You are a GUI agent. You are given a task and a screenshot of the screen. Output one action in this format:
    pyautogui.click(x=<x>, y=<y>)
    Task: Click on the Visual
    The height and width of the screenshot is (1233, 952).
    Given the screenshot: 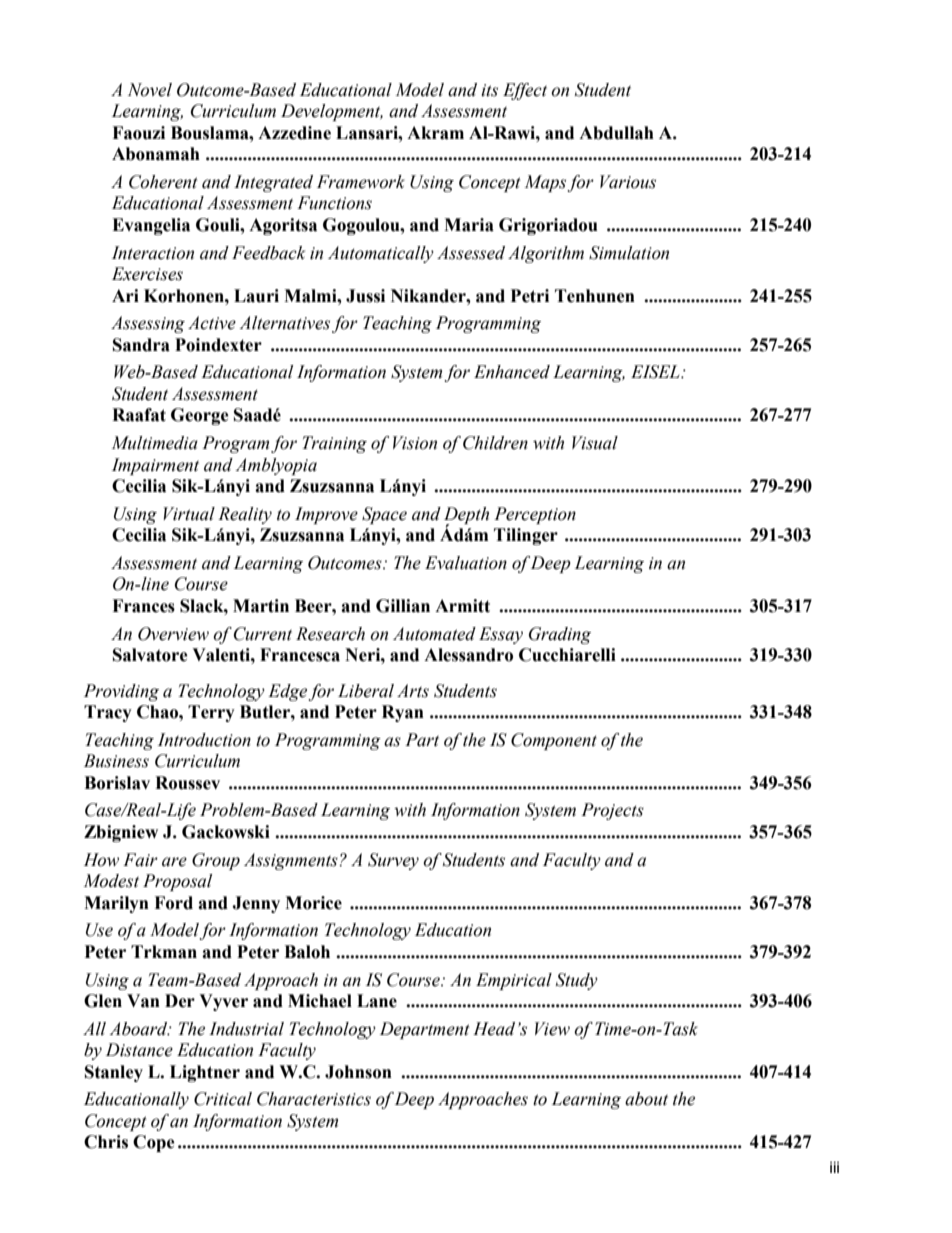 What is the action you would take?
    pyautogui.click(x=595, y=443)
